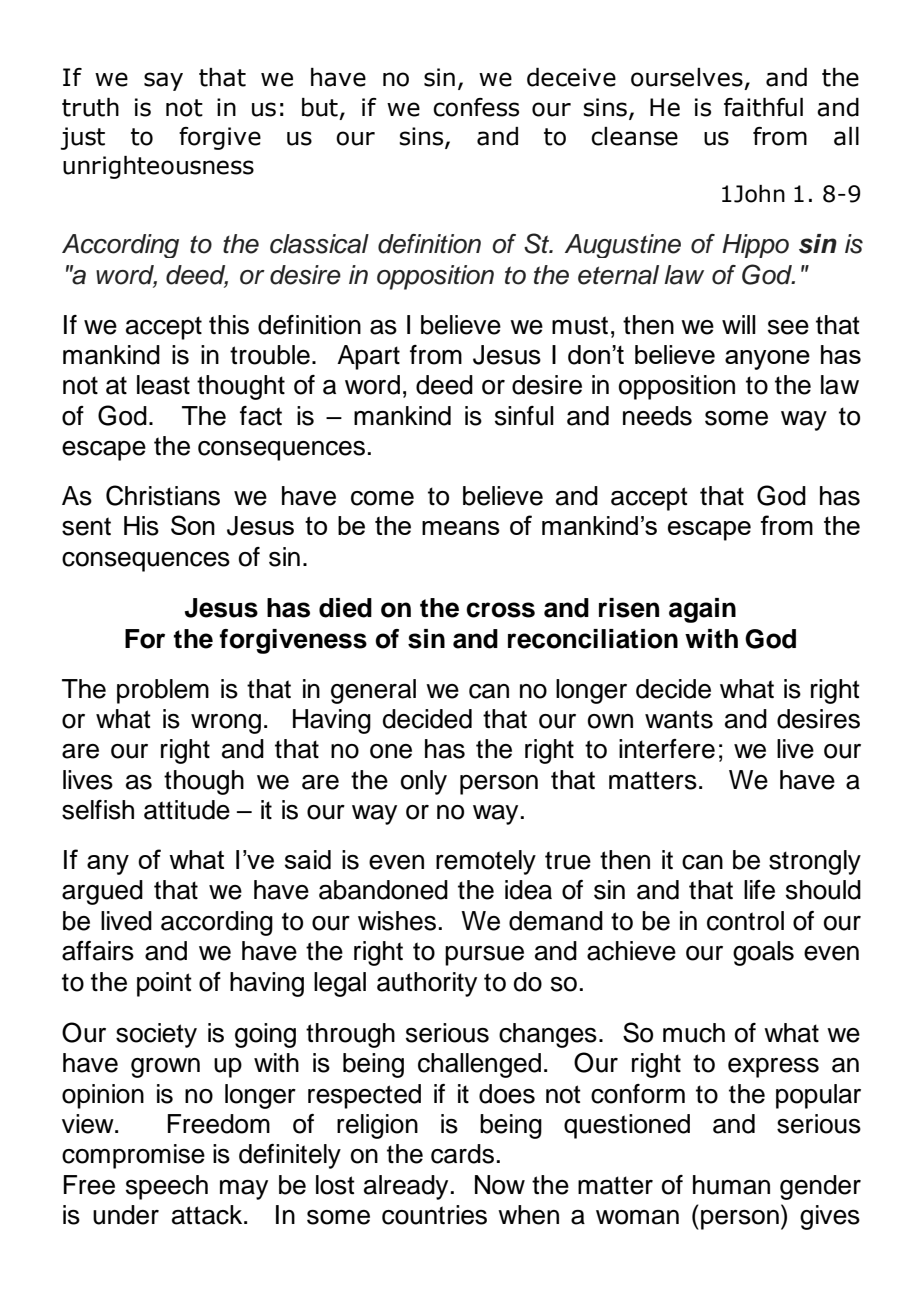 This page has width=924, height=1307. Describe the element at coordinates (500, 610) in the page. I see `cross` at that location.
